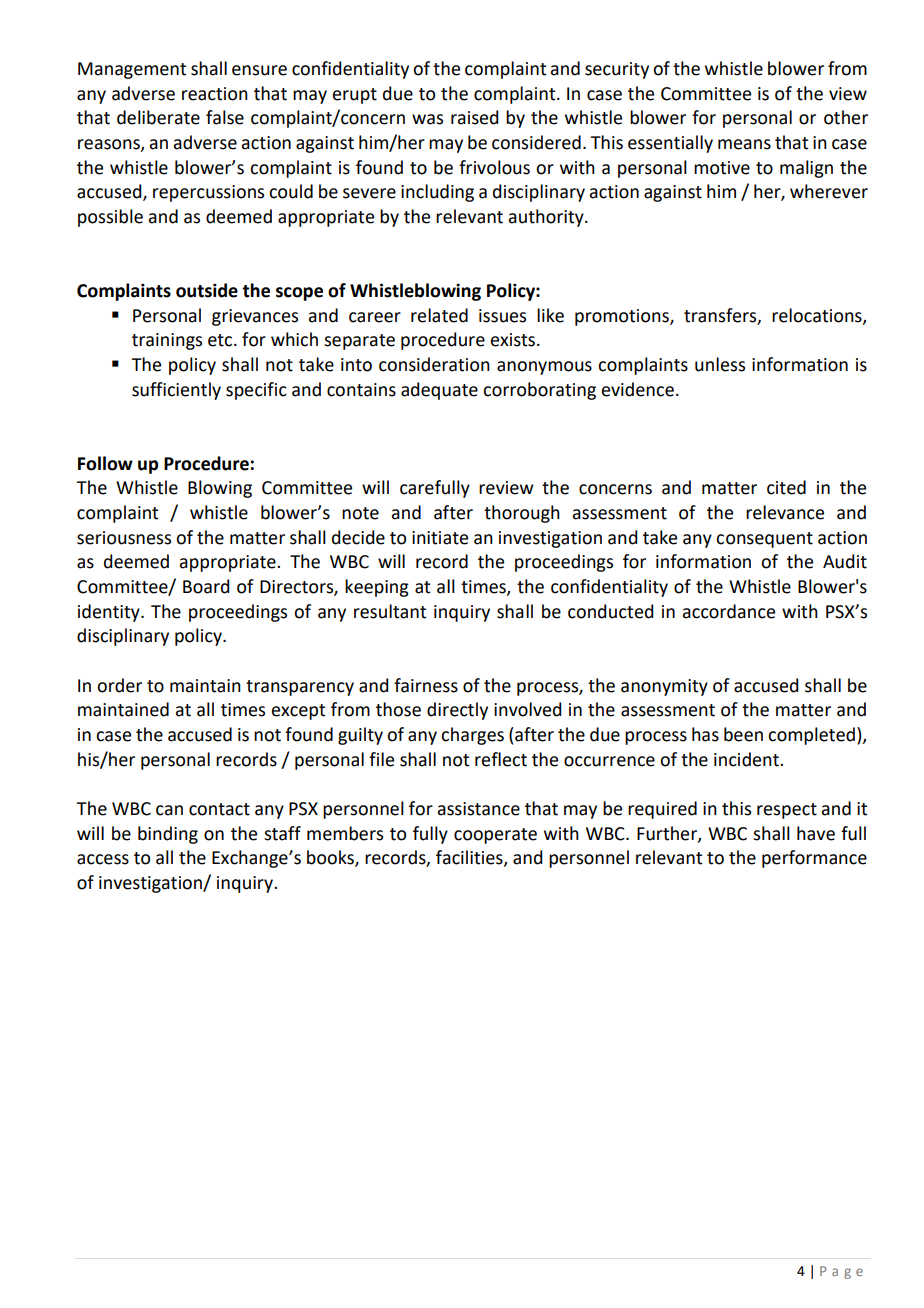  I want to click on cited, so click(786, 487).
